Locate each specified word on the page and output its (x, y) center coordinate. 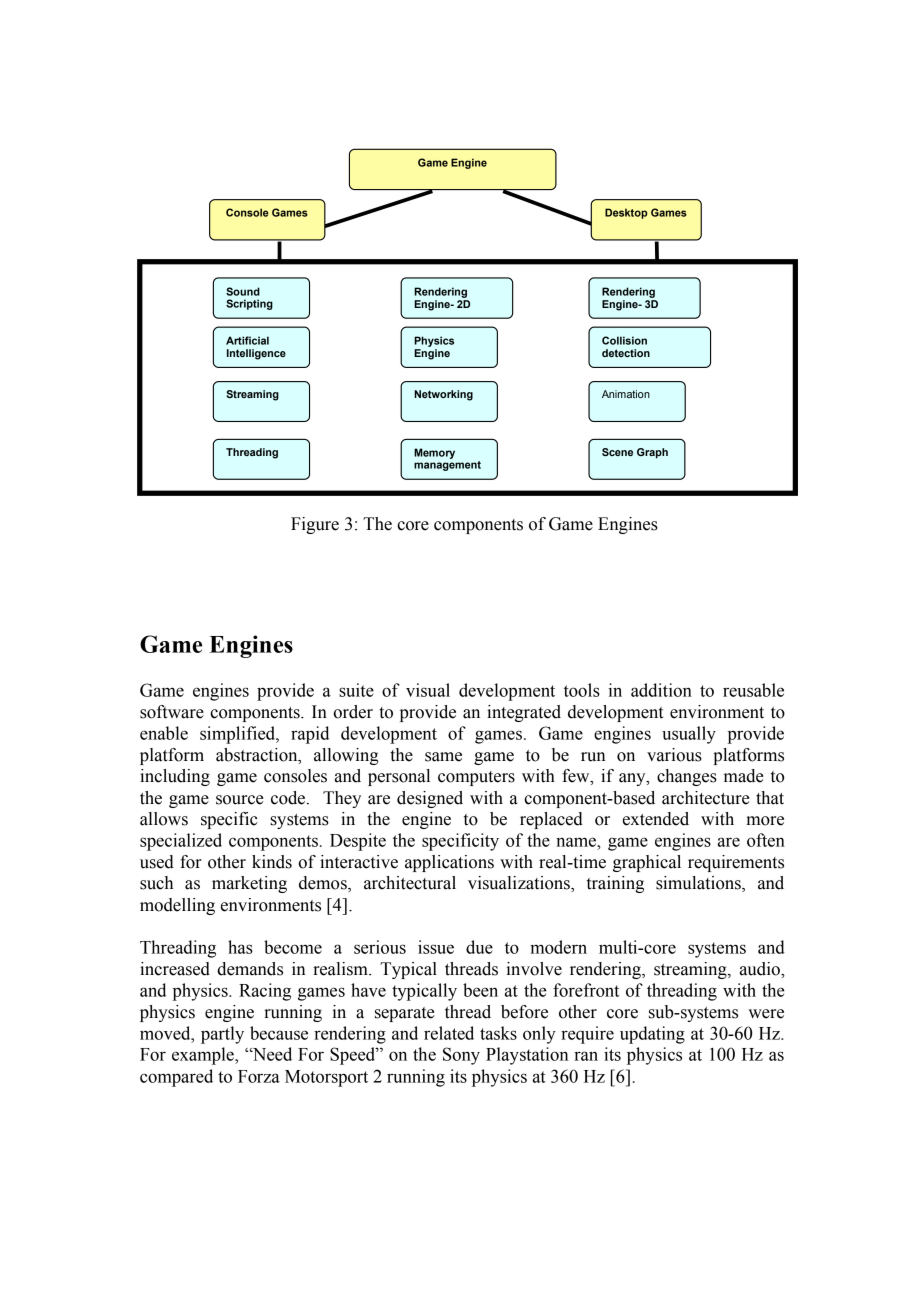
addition (661, 690)
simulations (699, 884)
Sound (243, 291)
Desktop (626, 213)
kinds (272, 862)
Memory (434, 453)
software (172, 712)
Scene (617, 452)
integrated (524, 713)
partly (222, 1035)
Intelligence (256, 354)
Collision (624, 340)
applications (449, 863)
